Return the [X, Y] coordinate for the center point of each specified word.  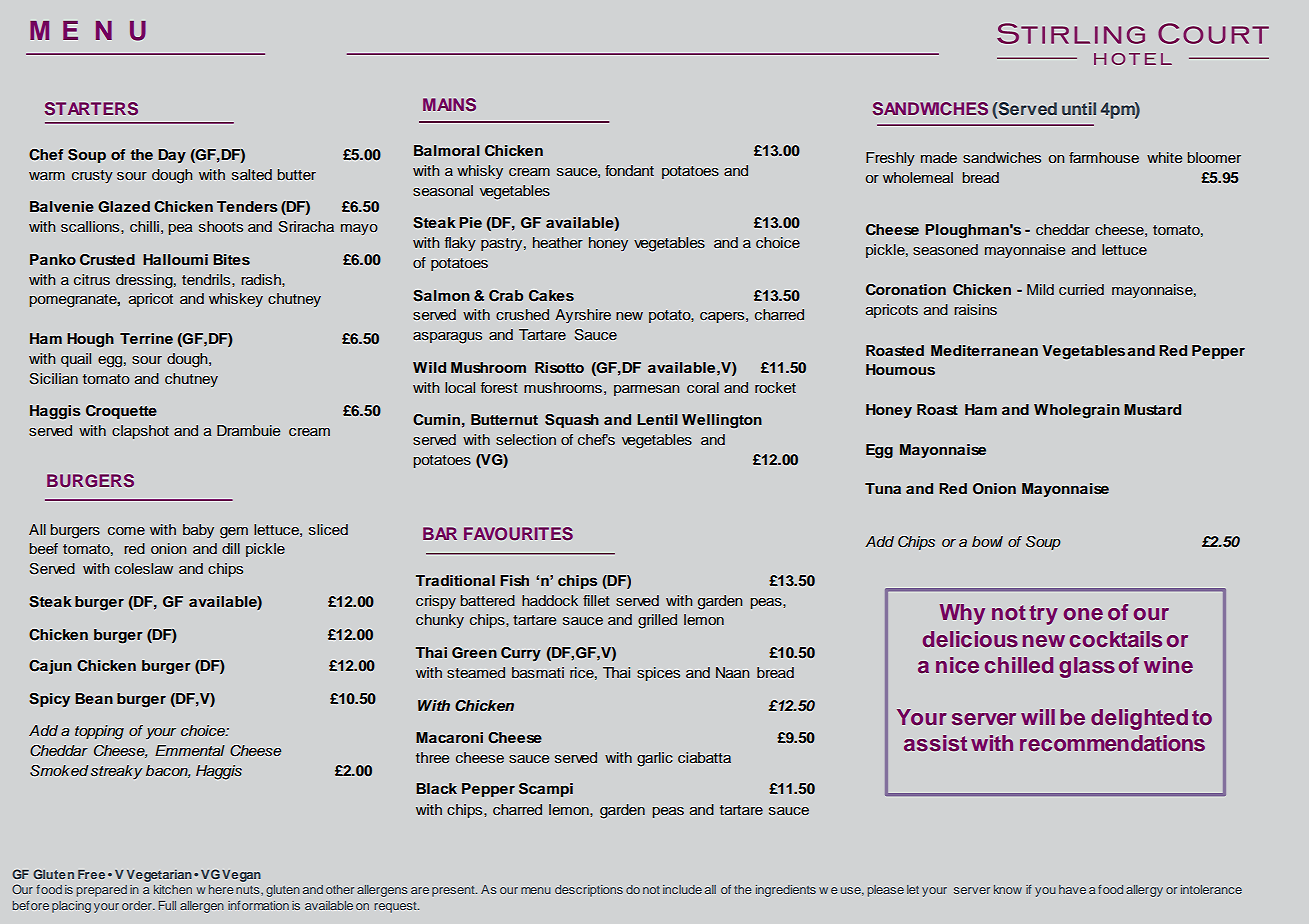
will [1038, 717]
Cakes [551, 296]
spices [658, 674]
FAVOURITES [518, 533]
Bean [94, 698]
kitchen [173, 889]
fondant [629, 170]
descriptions [589, 891]
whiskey [236, 300]
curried [1081, 289]
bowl [987, 541]
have [1072, 889]
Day [172, 156]
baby [198, 531]
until [1079, 108]
